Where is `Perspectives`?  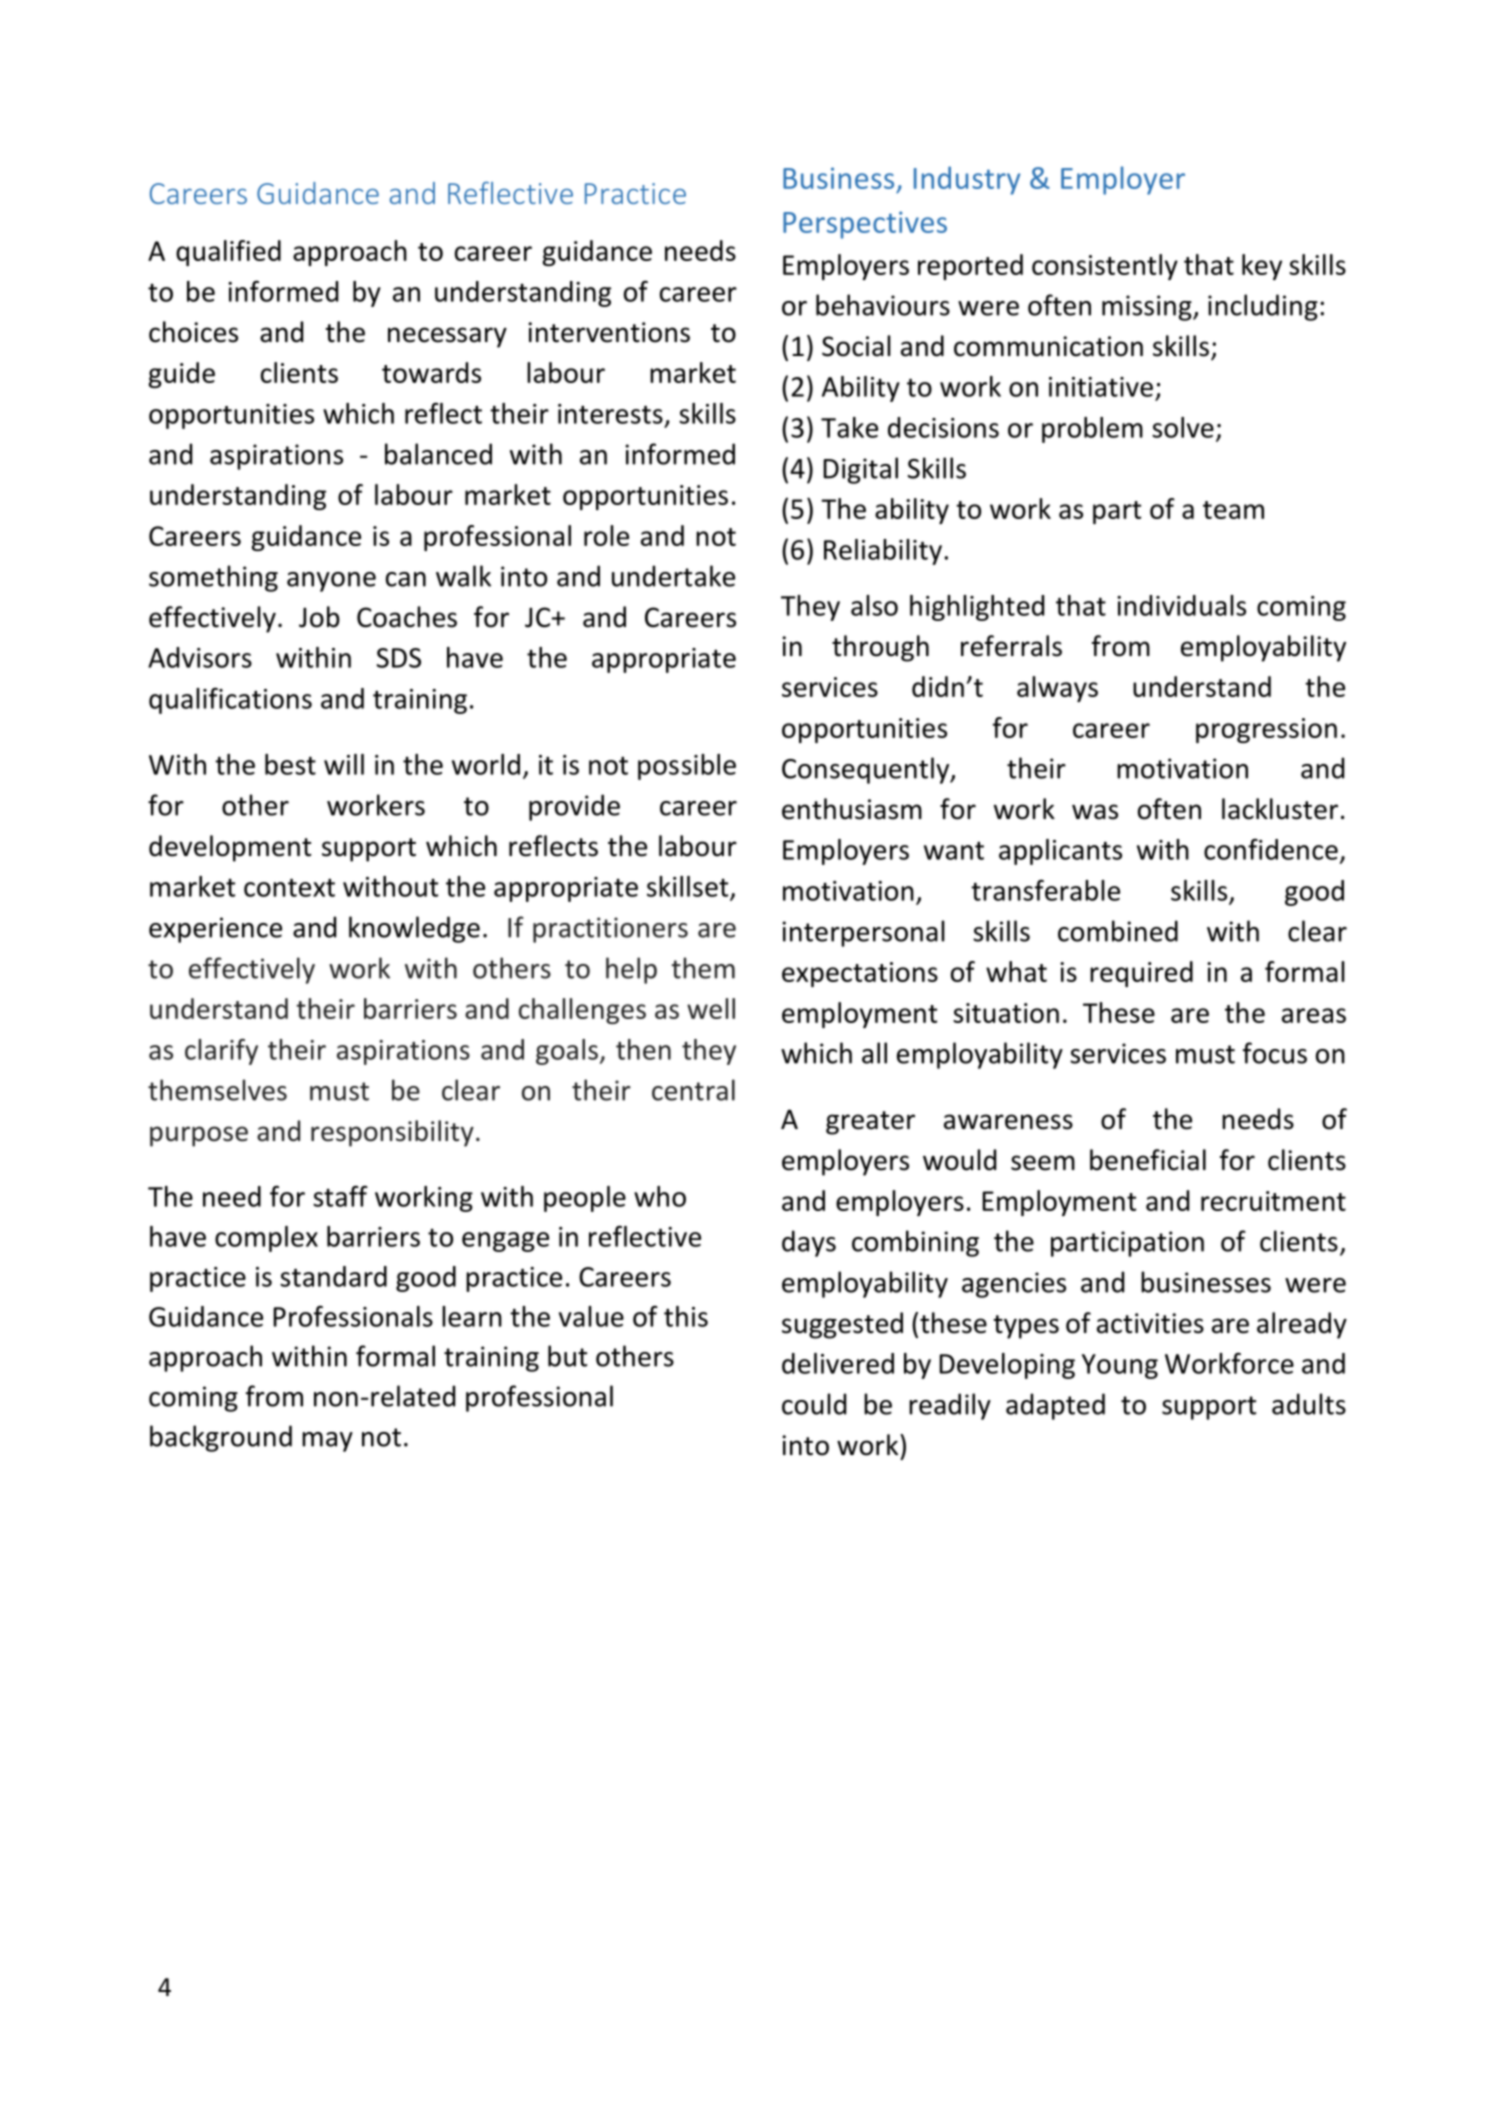
Perspectives is located at coordinates (865, 225).
